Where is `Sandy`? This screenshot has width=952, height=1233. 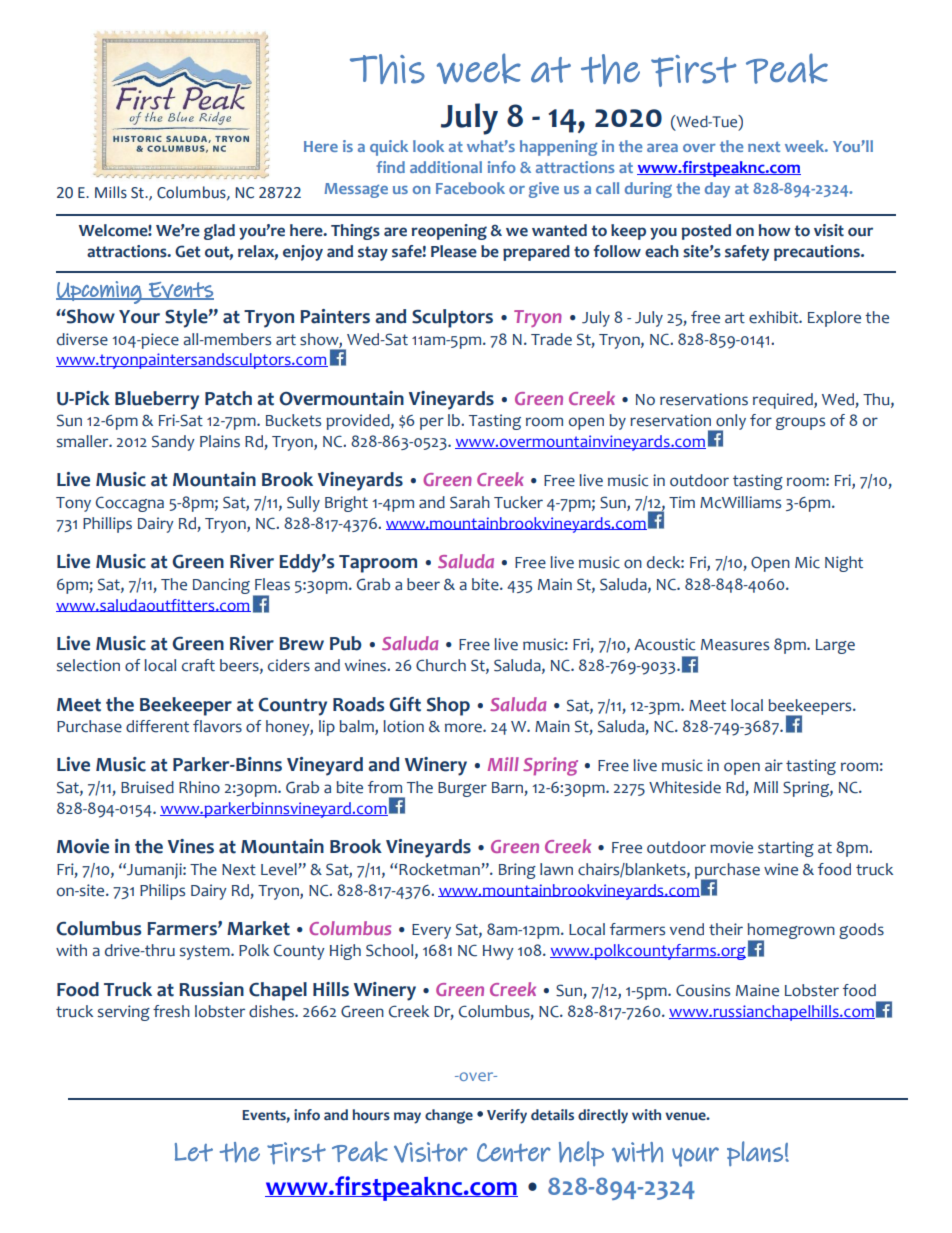 Sandy is located at coordinates (173, 443).
